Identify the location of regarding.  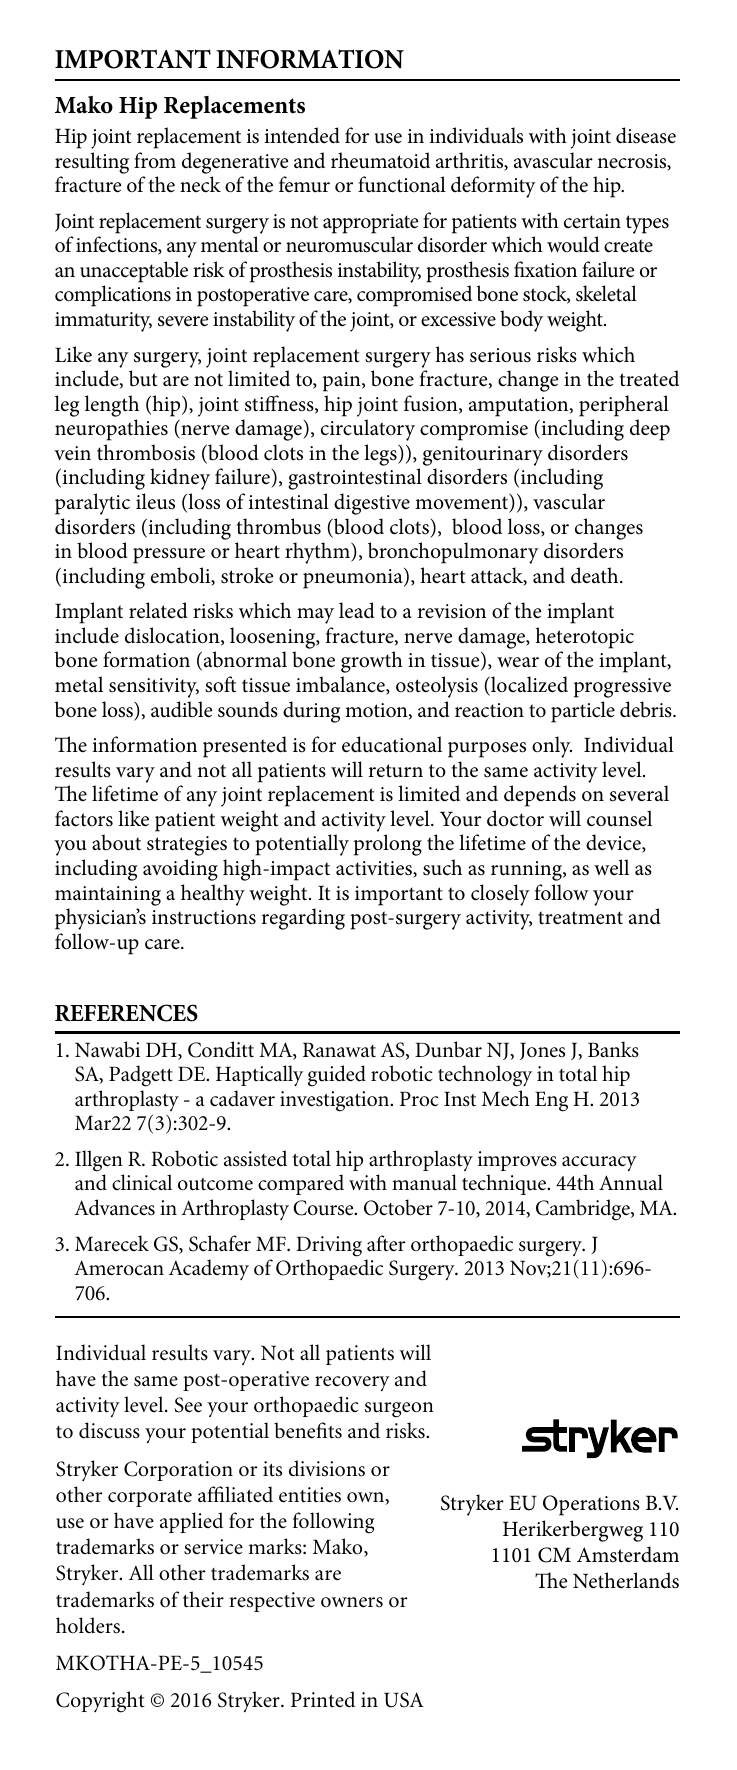
(303, 919).
